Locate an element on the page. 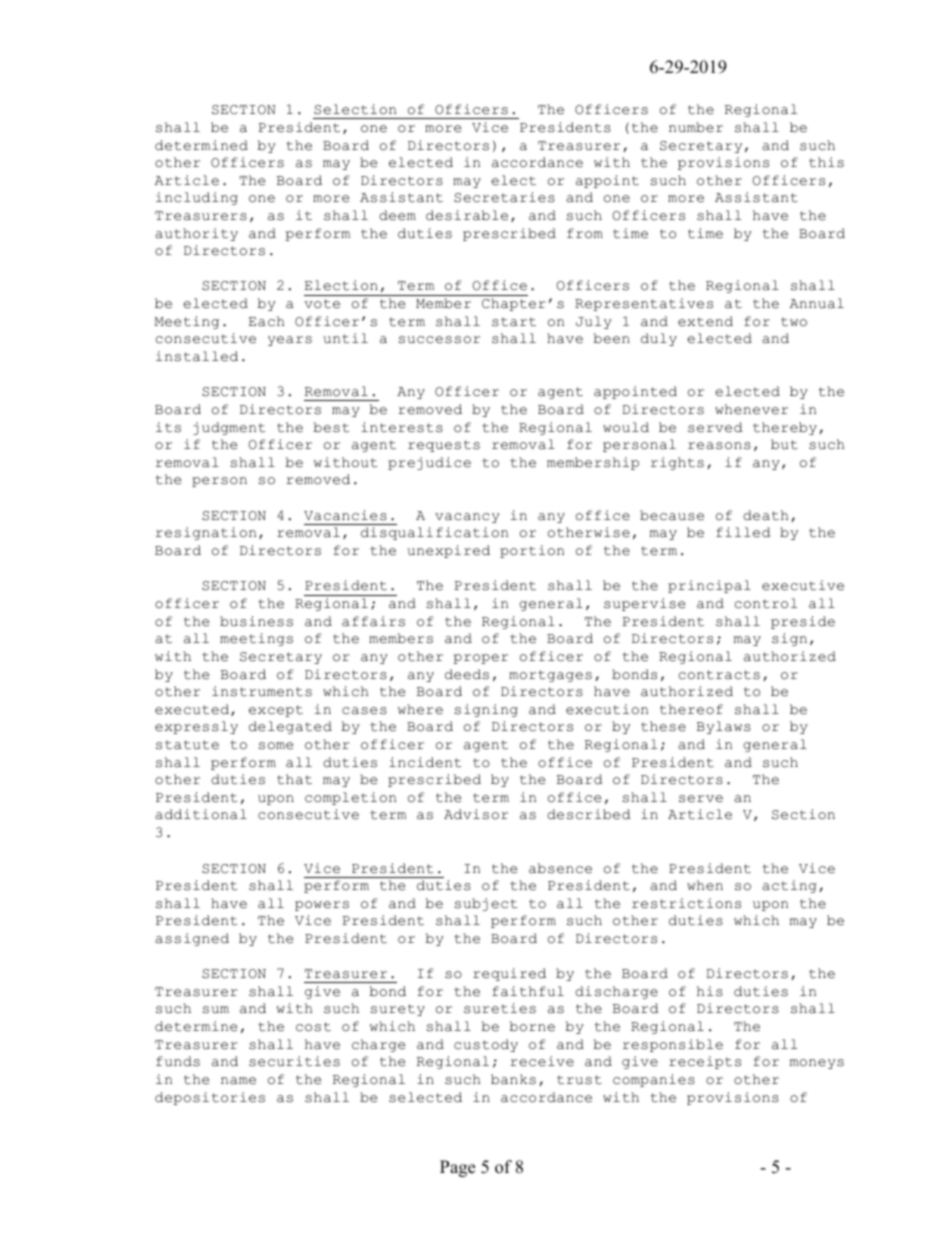 The height and width of the document is (1233, 952). requests is located at coordinates (444, 446).
